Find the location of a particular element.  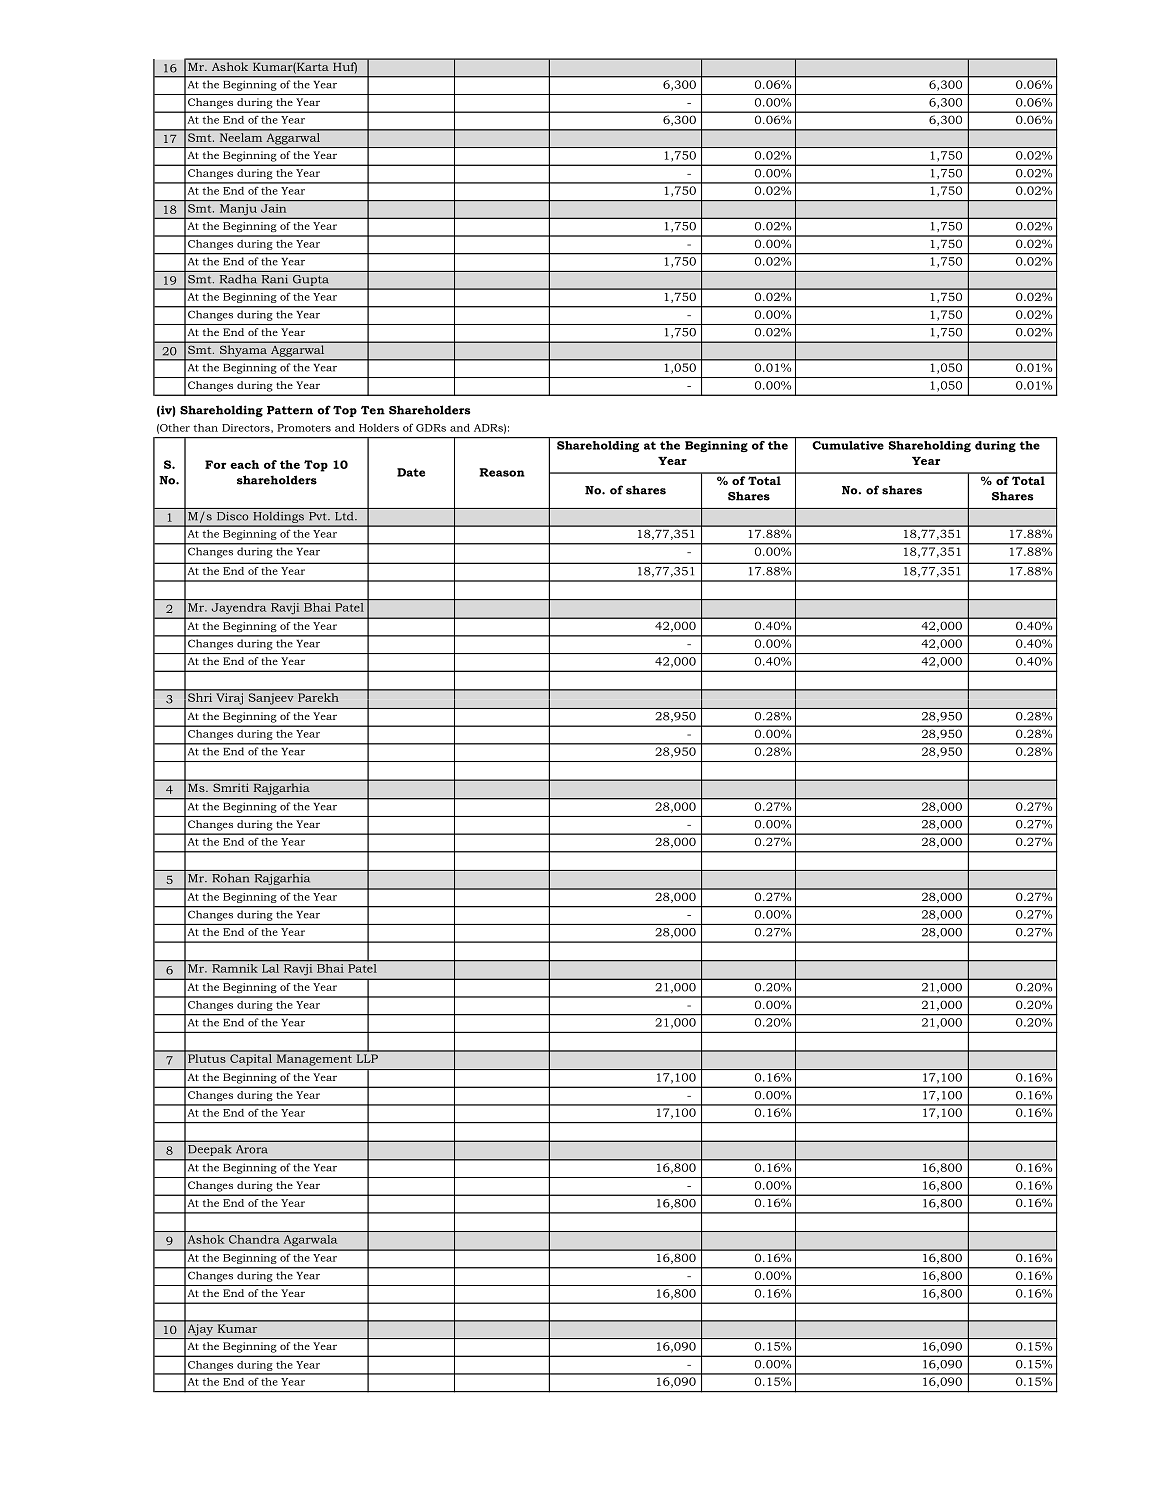

Arora is located at coordinates (251, 1149).
